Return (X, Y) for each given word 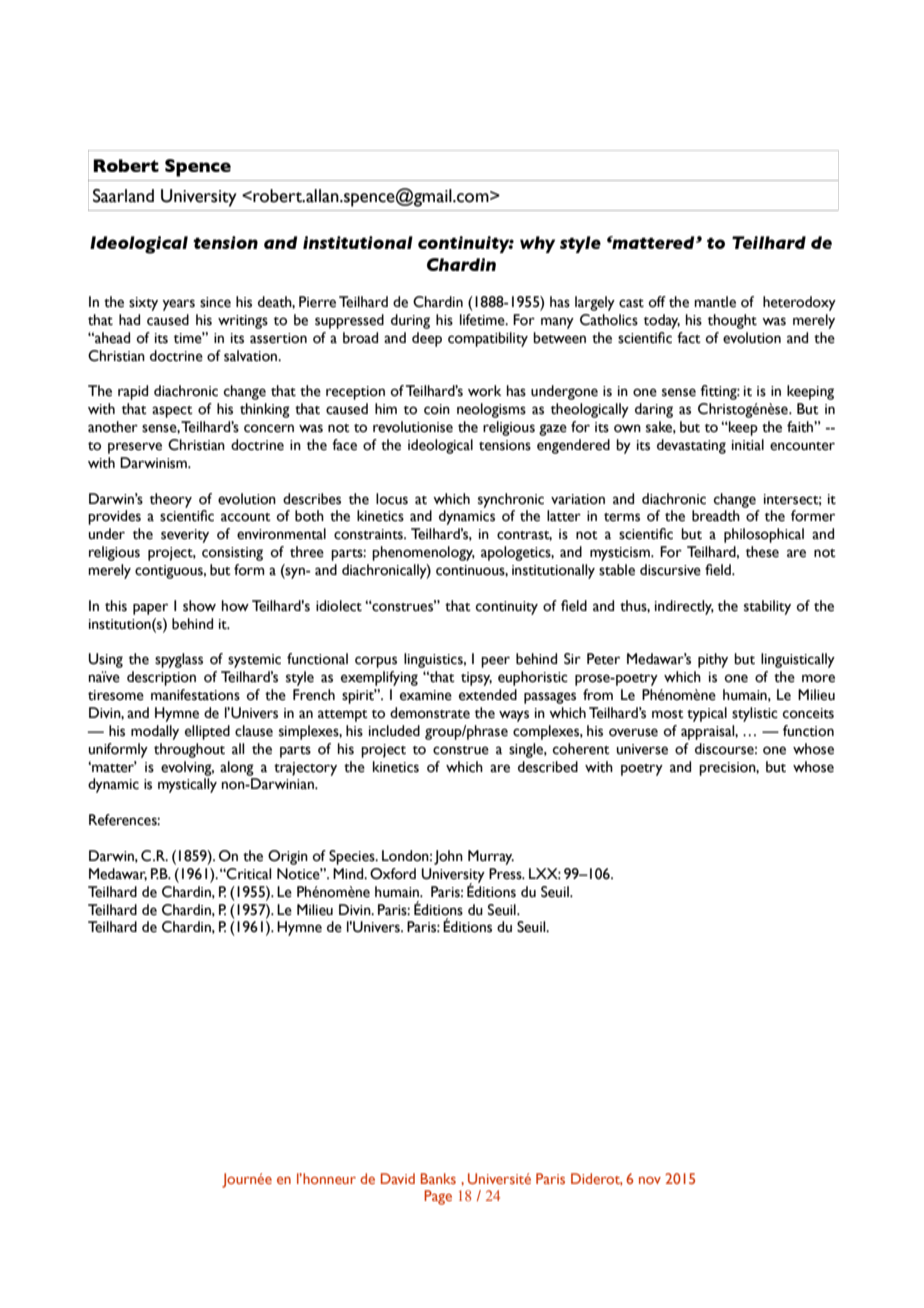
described (548, 767)
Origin (288, 857)
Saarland (123, 196)
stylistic (755, 714)
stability (767, 607)
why (537, 244)
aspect (172, 412)
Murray (491, 857)
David (398, 1178)
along (237, 768)
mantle (715, 302)
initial (748, 445)
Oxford (393, 874)
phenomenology (423, 553)
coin (437, 409)
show (199, 606)
